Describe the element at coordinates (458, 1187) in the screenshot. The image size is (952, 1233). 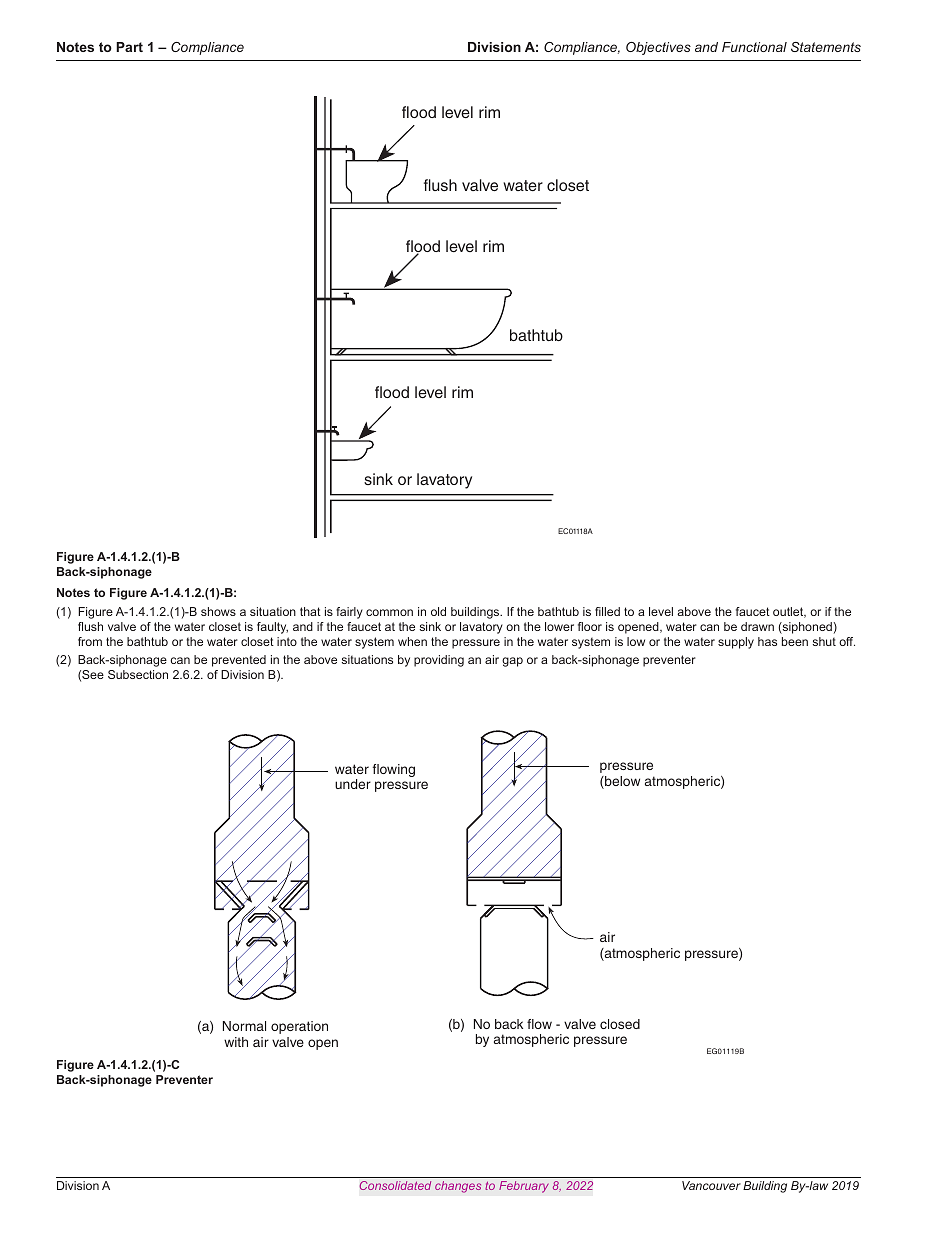
I see `changes` at that location.
